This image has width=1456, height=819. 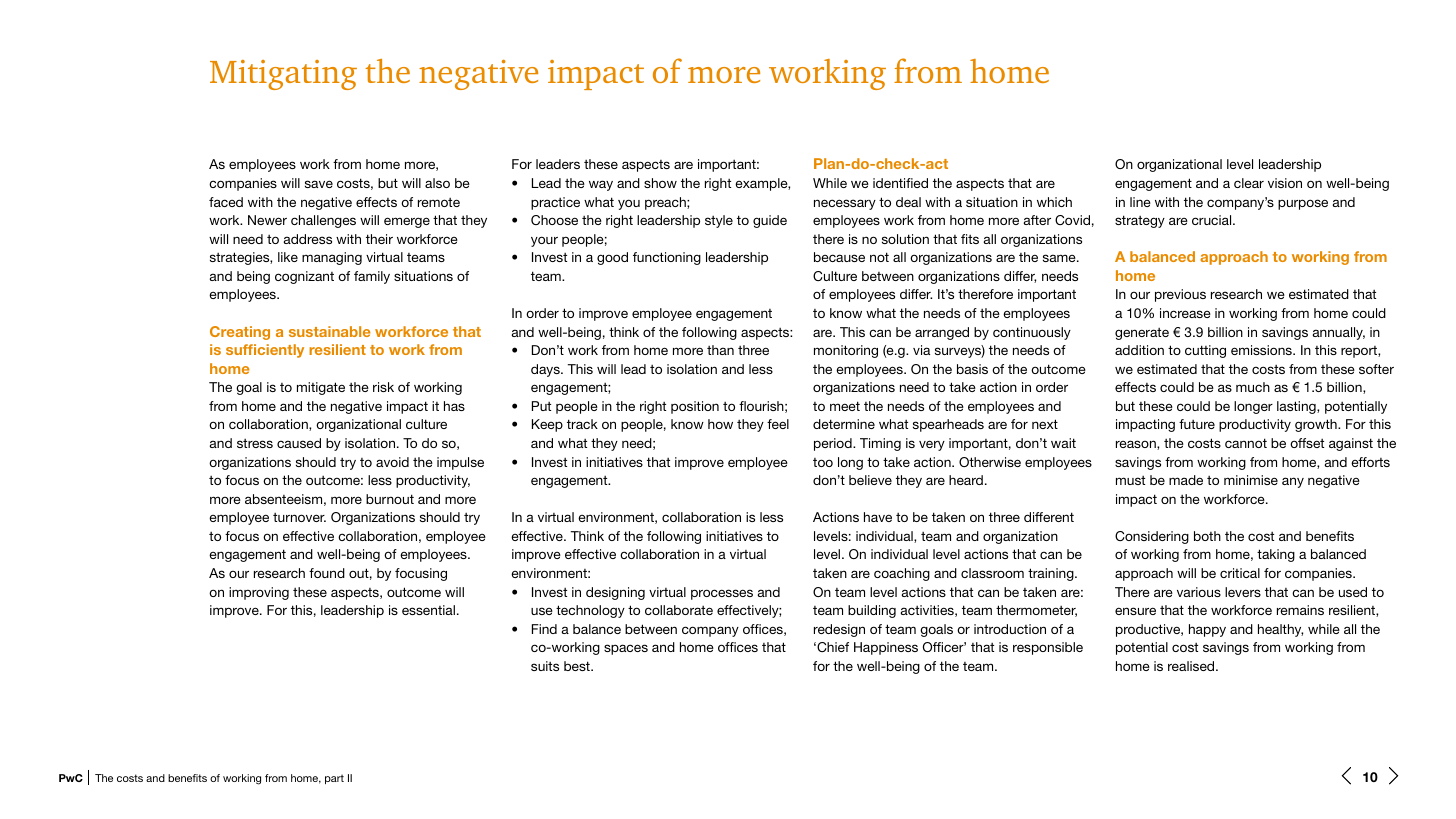 What do you see at coordinates (1192, 666) in the image?
I see `realised` at bounding box center [1192, 666].
